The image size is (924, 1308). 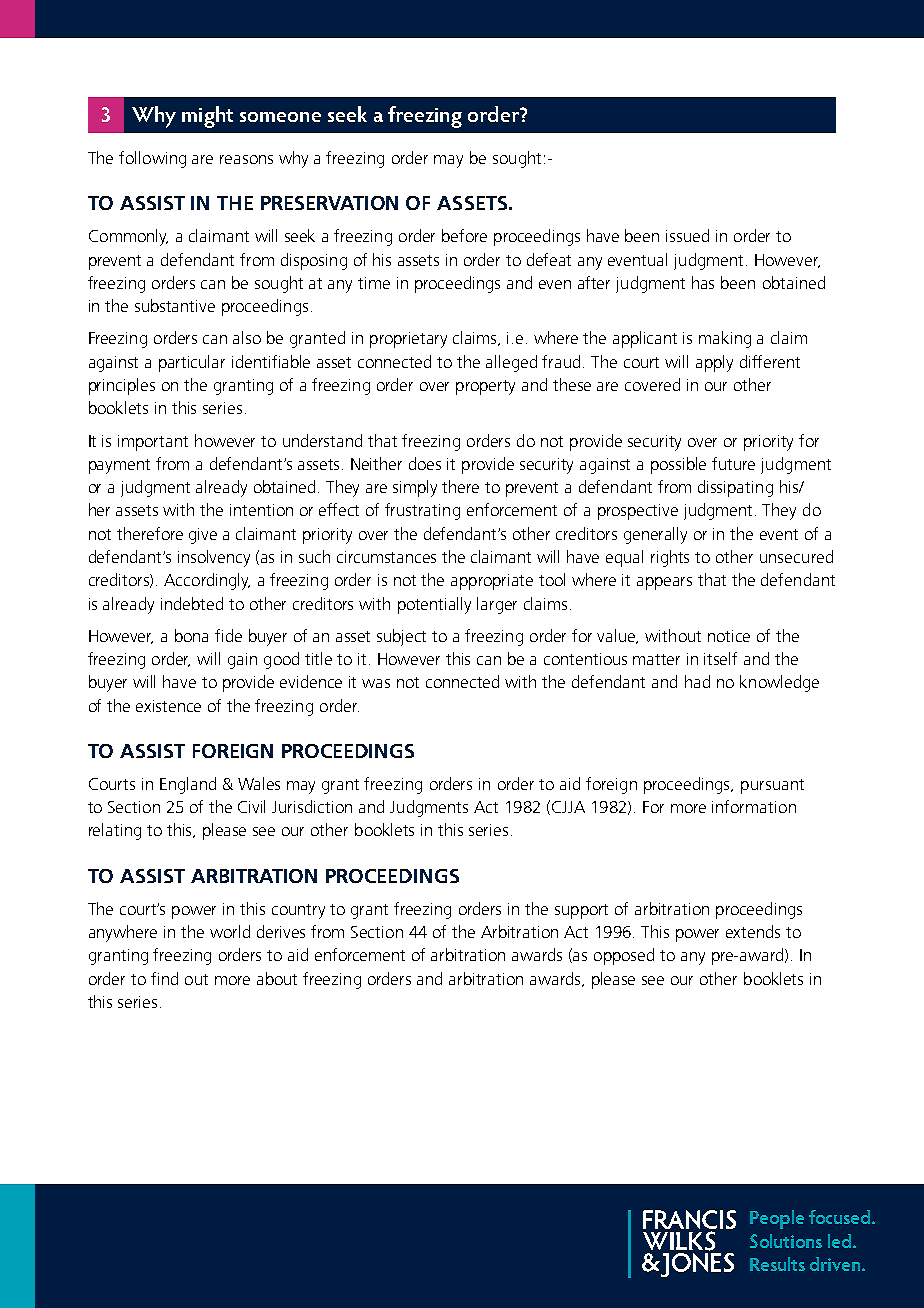 I want to click on might, so click(x=207, y=117).
